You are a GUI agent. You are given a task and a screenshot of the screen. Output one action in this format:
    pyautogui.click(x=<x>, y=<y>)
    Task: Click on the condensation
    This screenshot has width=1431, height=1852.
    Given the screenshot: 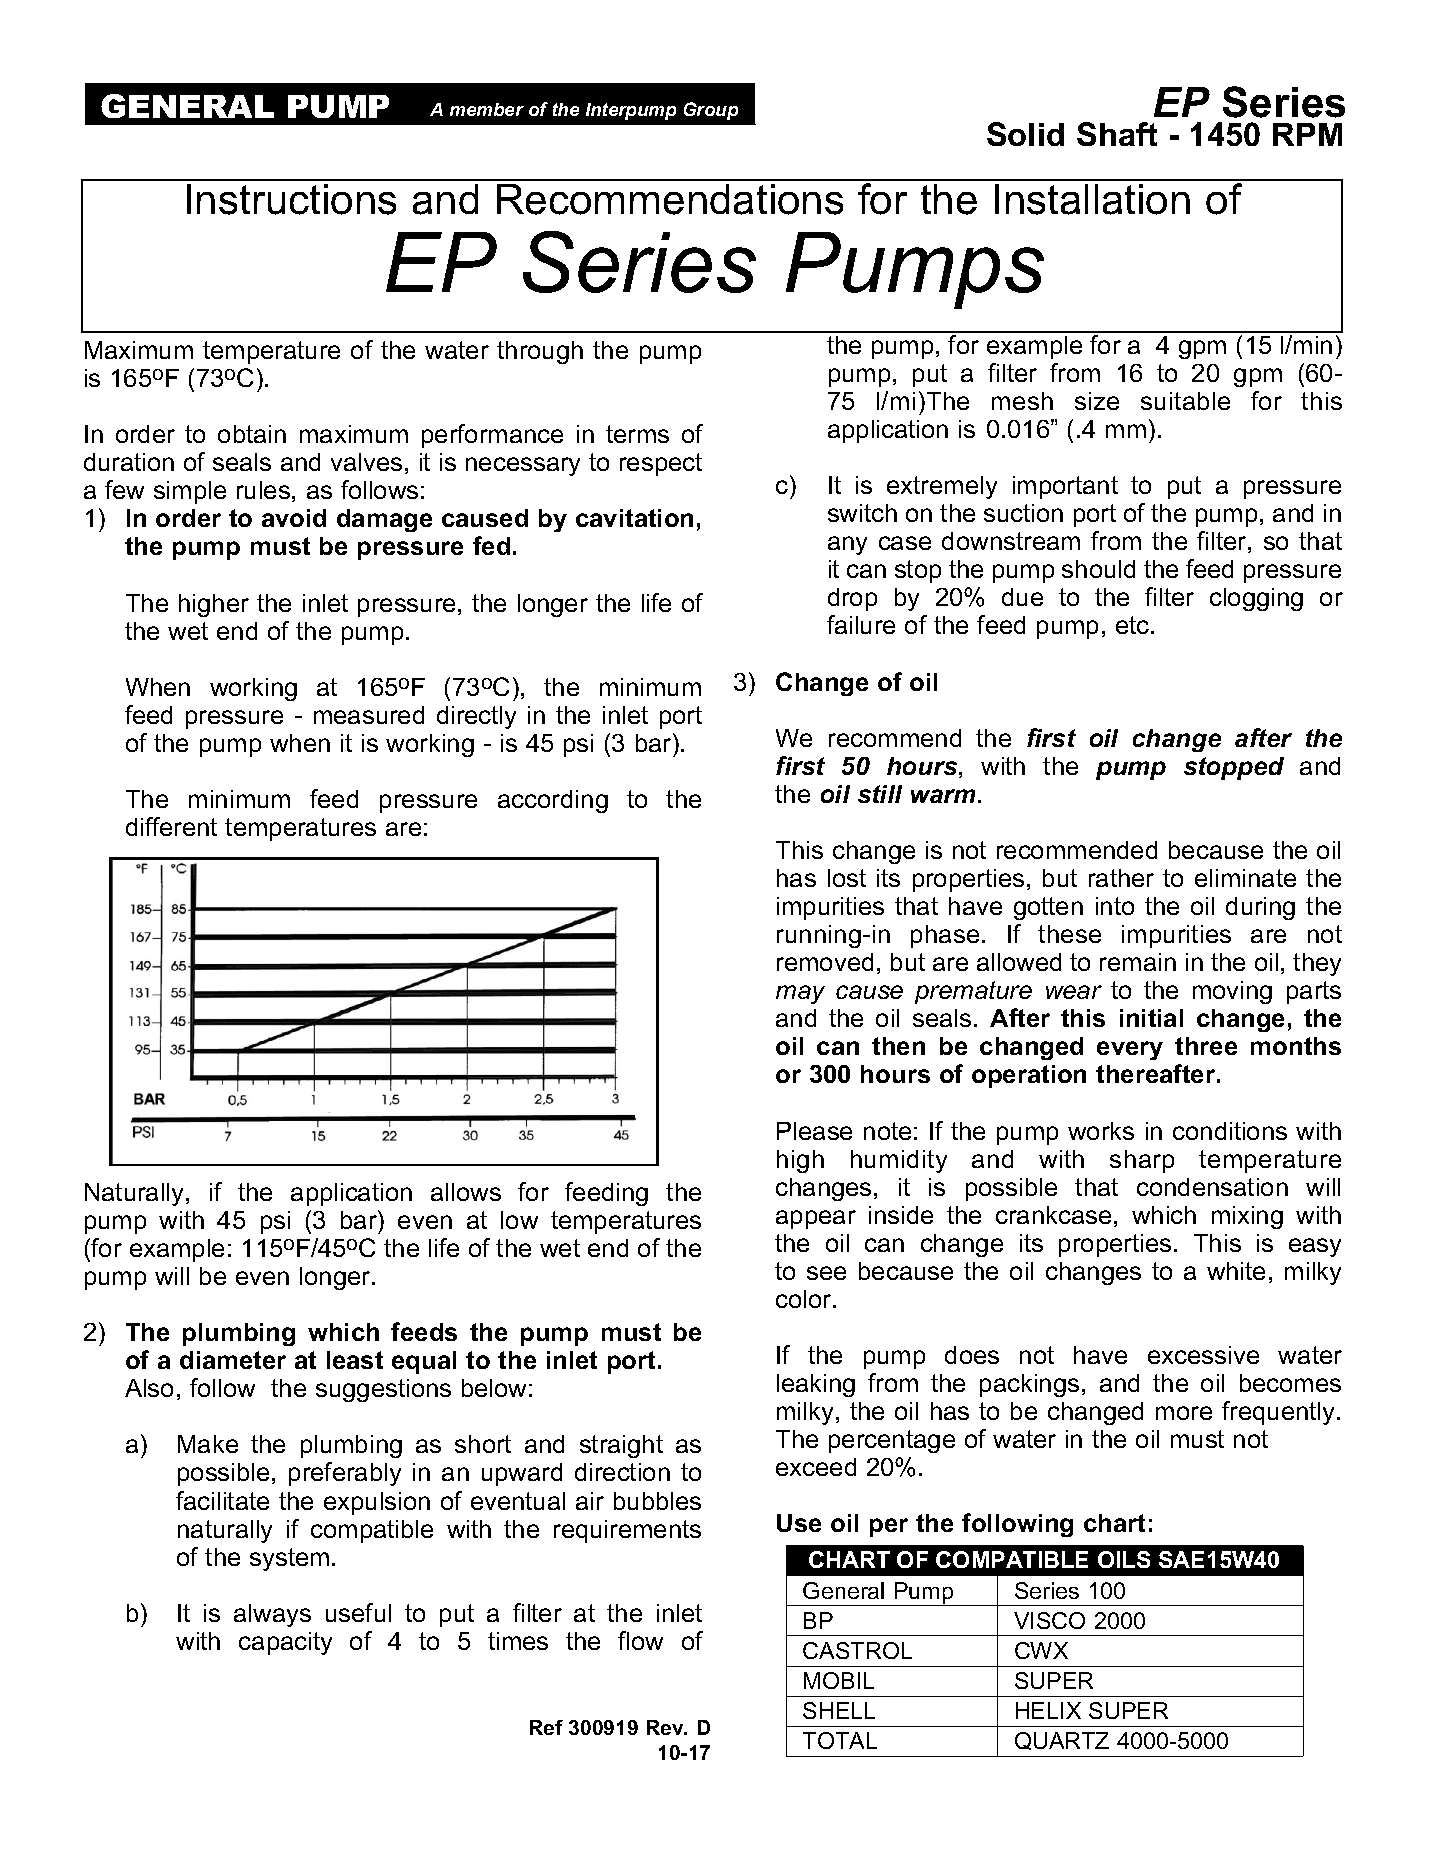 What is the action you would take?
    pyautogui.click(x=1212, y=1187)
